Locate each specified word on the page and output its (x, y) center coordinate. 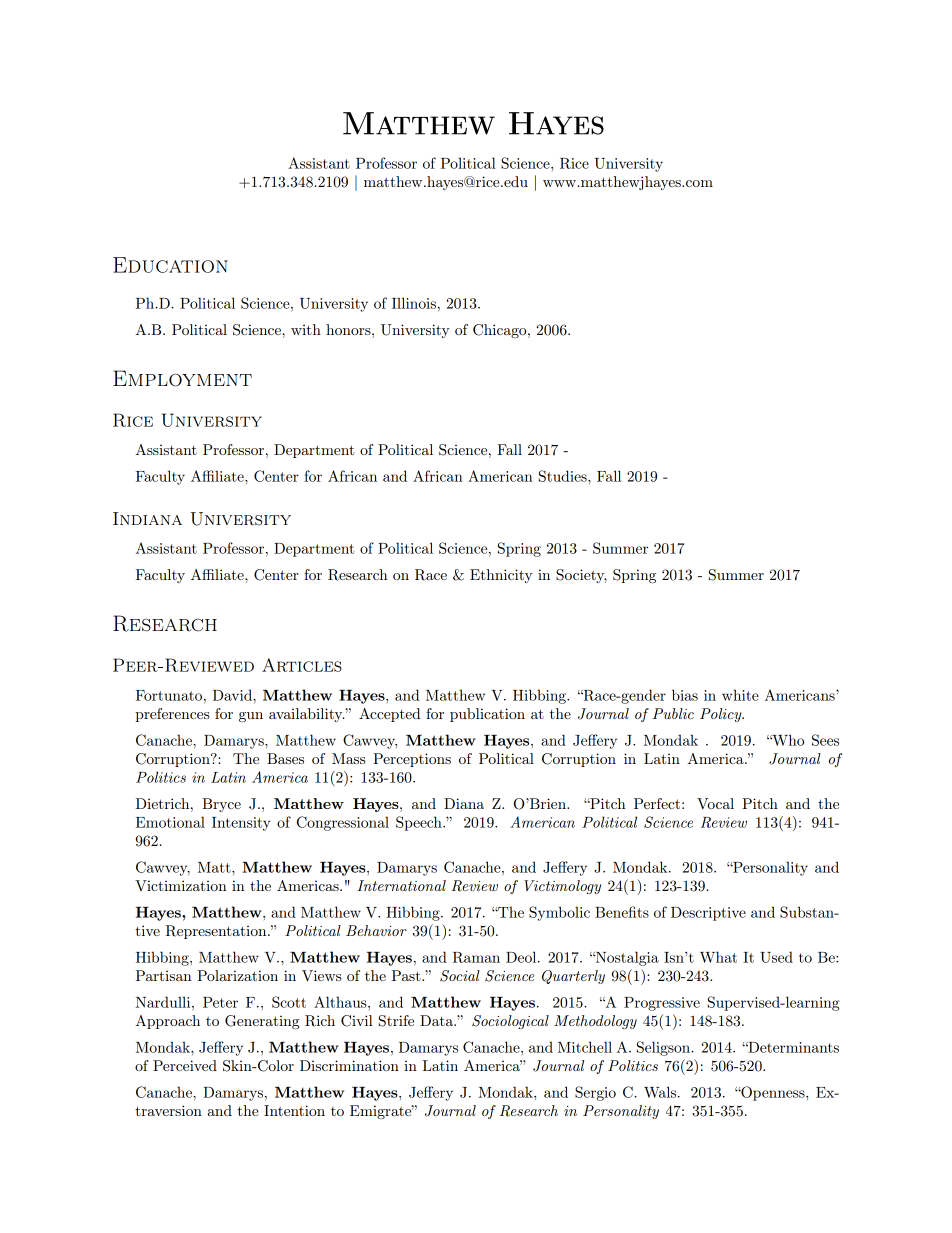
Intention (294, 1110)
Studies (564, 476)
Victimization (181, 885)
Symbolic (559, 913)
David (233, 695)
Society (581, 576)
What (718, 957)
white (740, 695)
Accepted (389, 715)
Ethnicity (501, 576)
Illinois (414, 303)
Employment (182, 378)
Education (170, 265)
